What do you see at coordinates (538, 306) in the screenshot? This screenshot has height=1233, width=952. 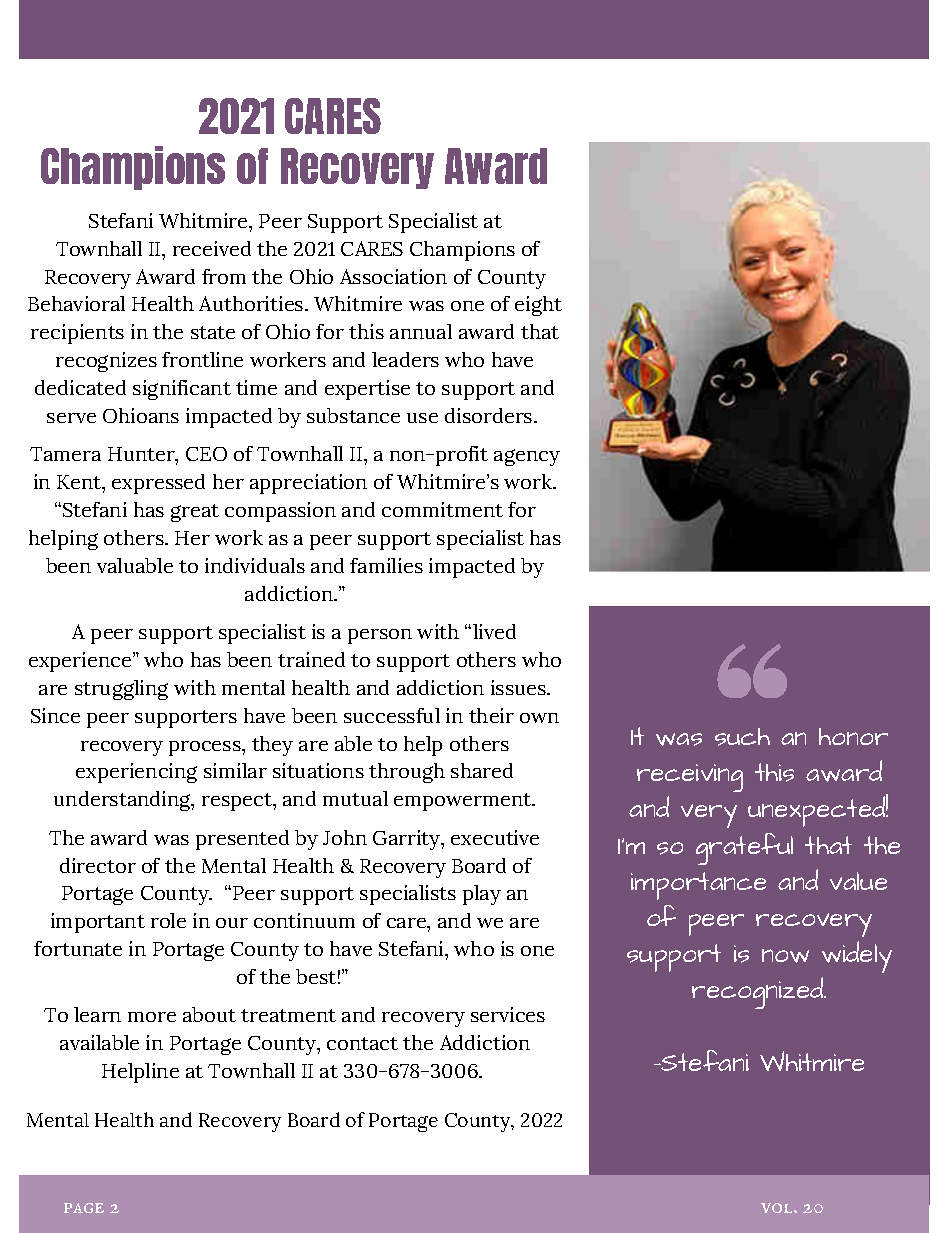 I see `eight` at bounding box center [538, 306].
